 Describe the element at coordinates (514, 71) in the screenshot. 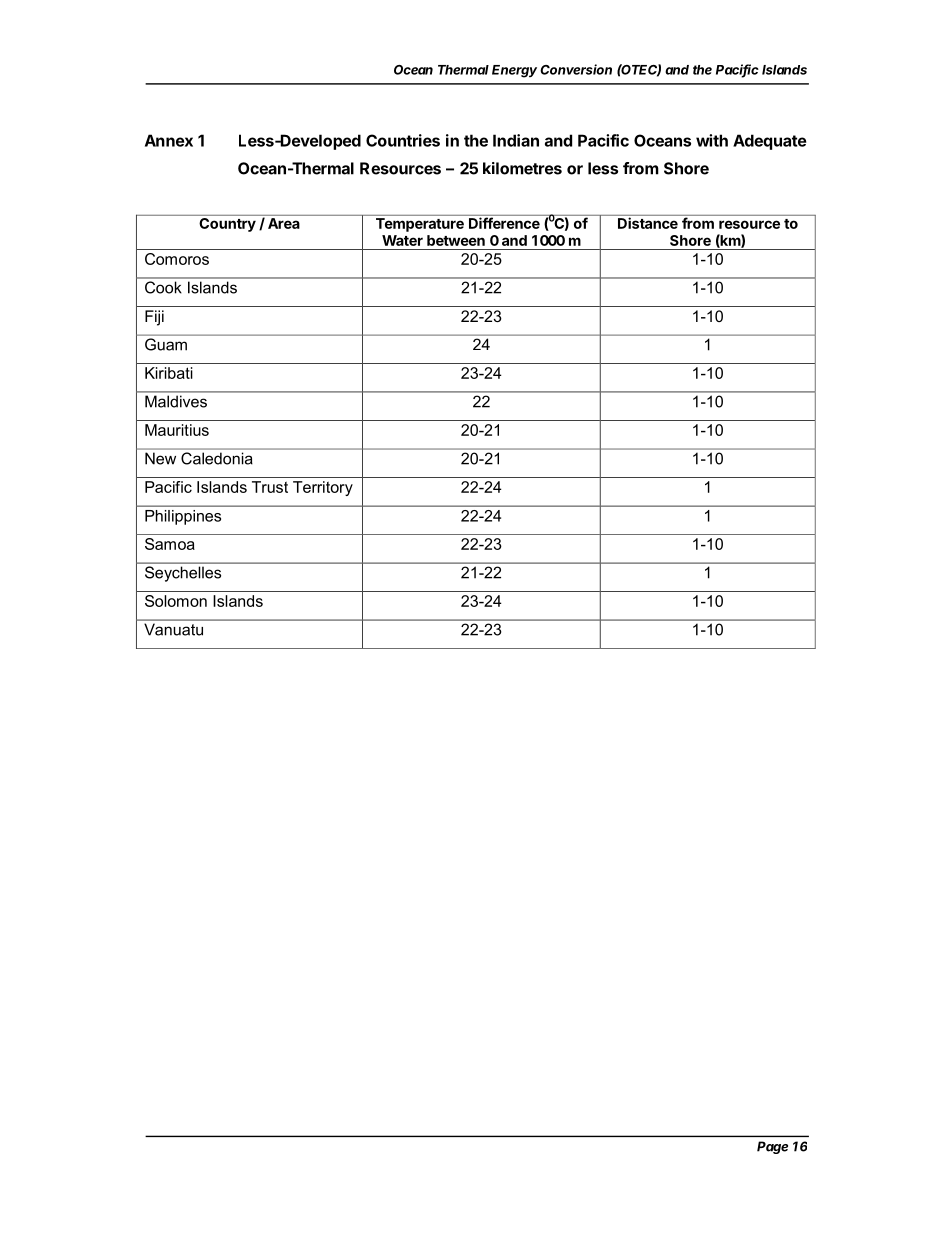

I see `Energy` at that location.
